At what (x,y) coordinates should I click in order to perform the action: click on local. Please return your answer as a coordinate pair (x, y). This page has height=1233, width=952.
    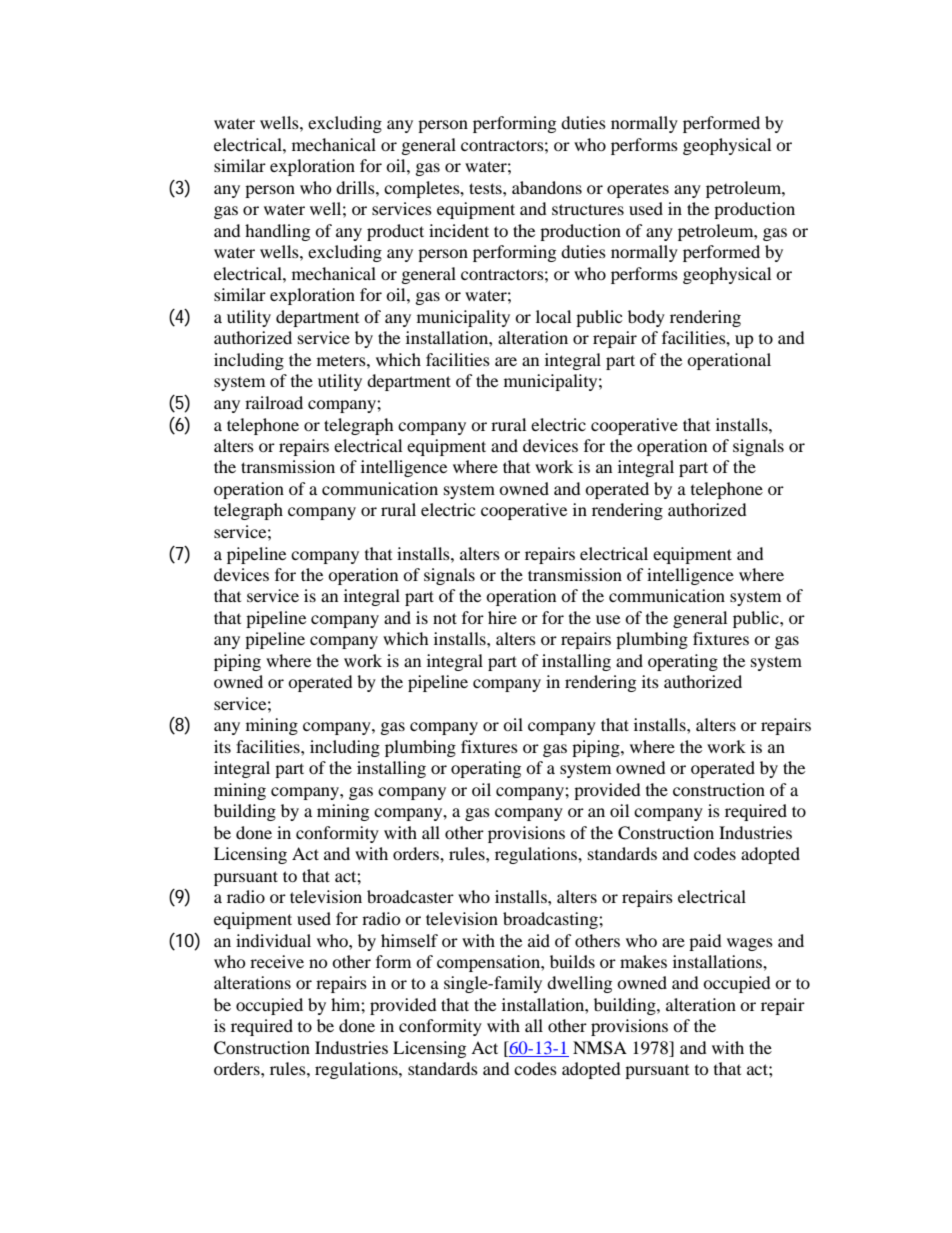
    Looking at the image, I should click on (553, 316).
